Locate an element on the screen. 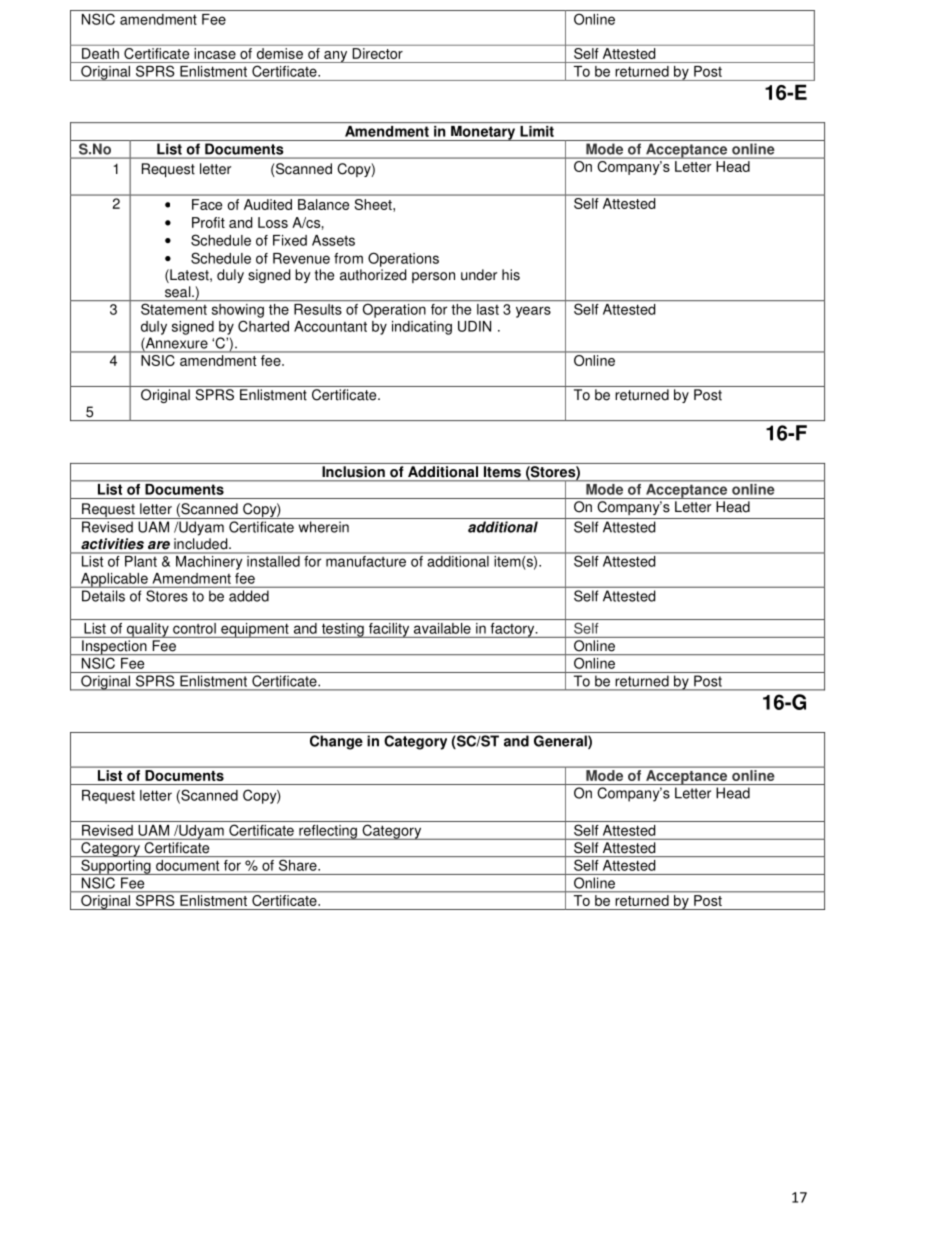  last is located at coordinates (488, 309).
